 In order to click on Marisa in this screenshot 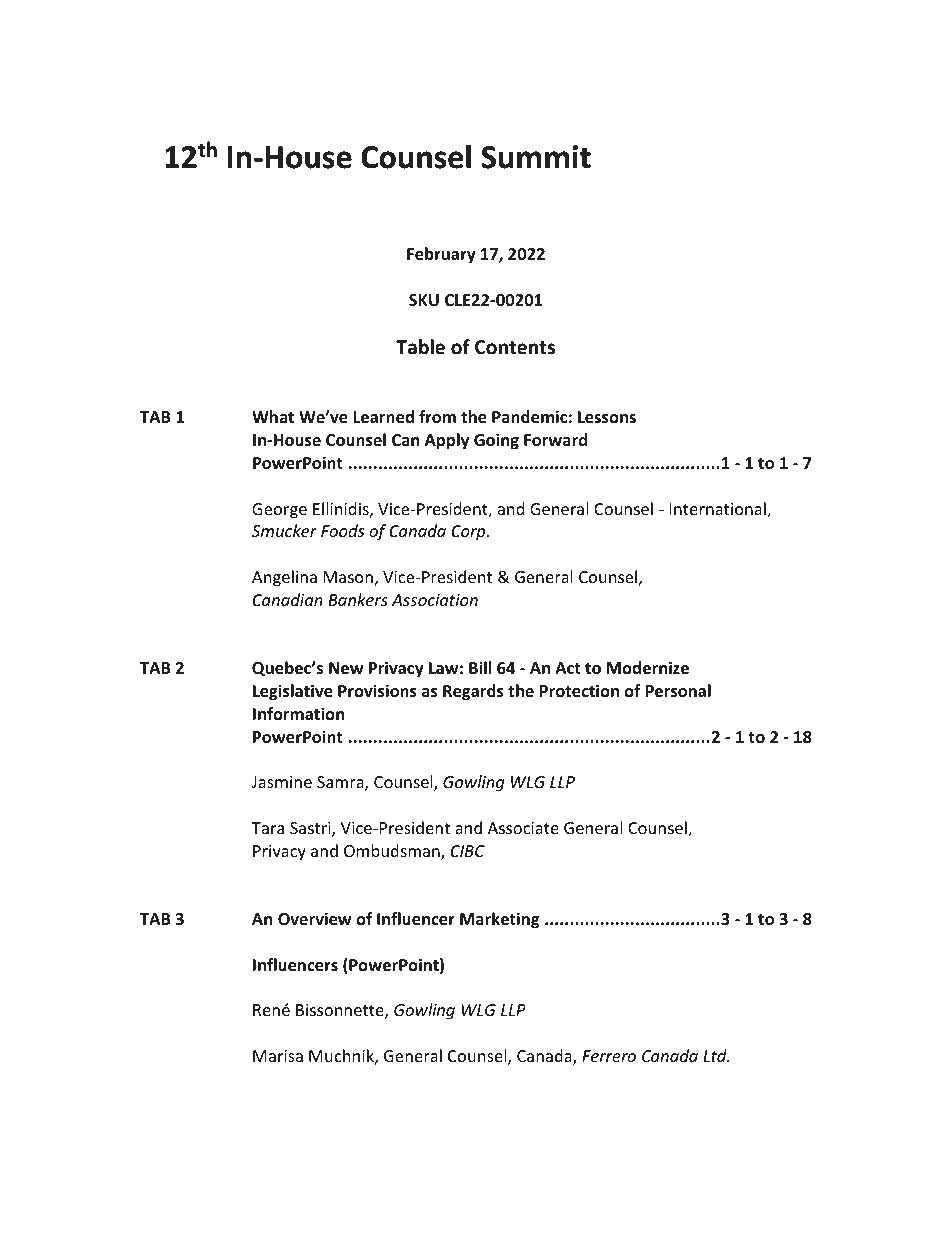, I will do `click(278, 1056)`.
